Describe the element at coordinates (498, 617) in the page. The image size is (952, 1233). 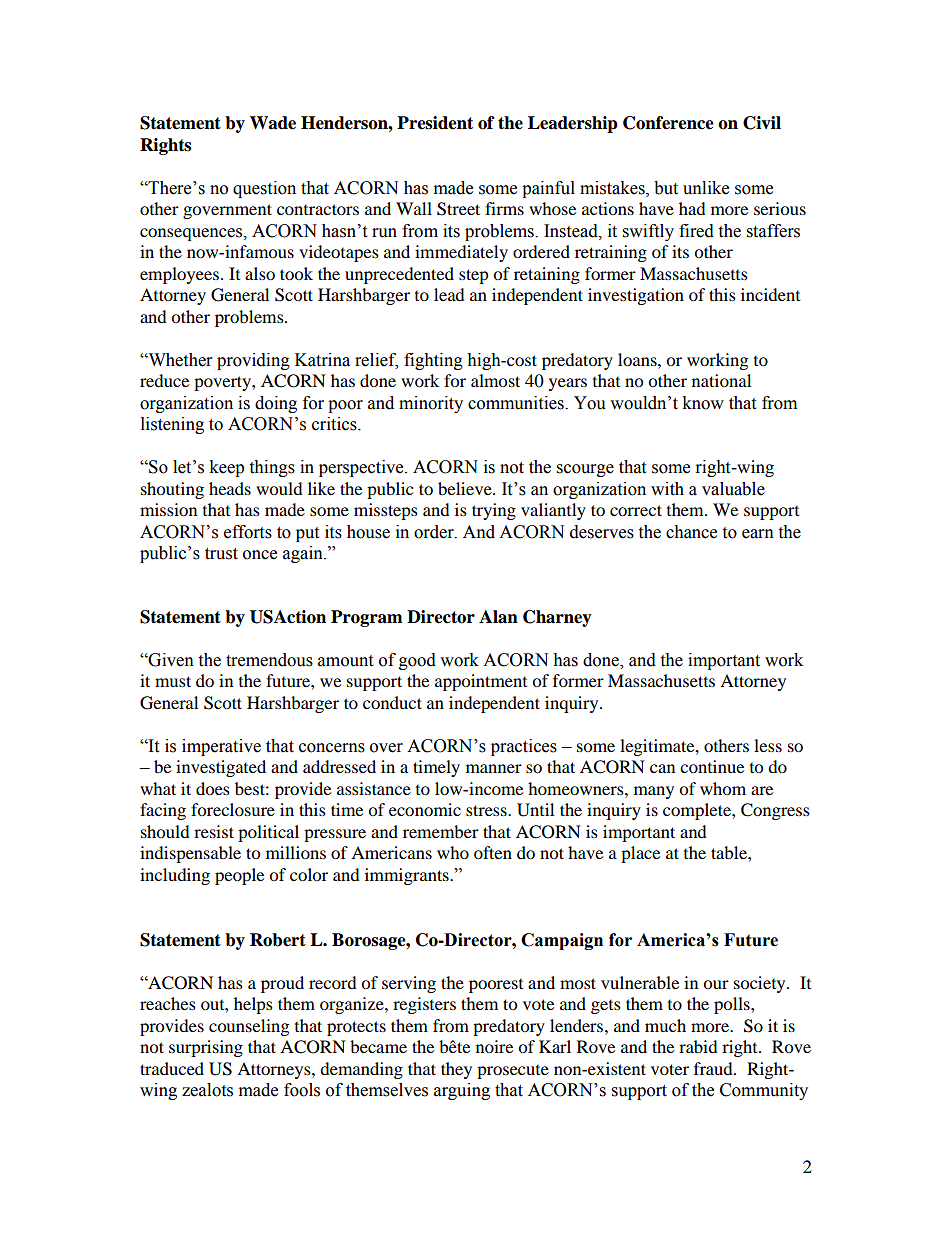
I see `Alan` at that location.
